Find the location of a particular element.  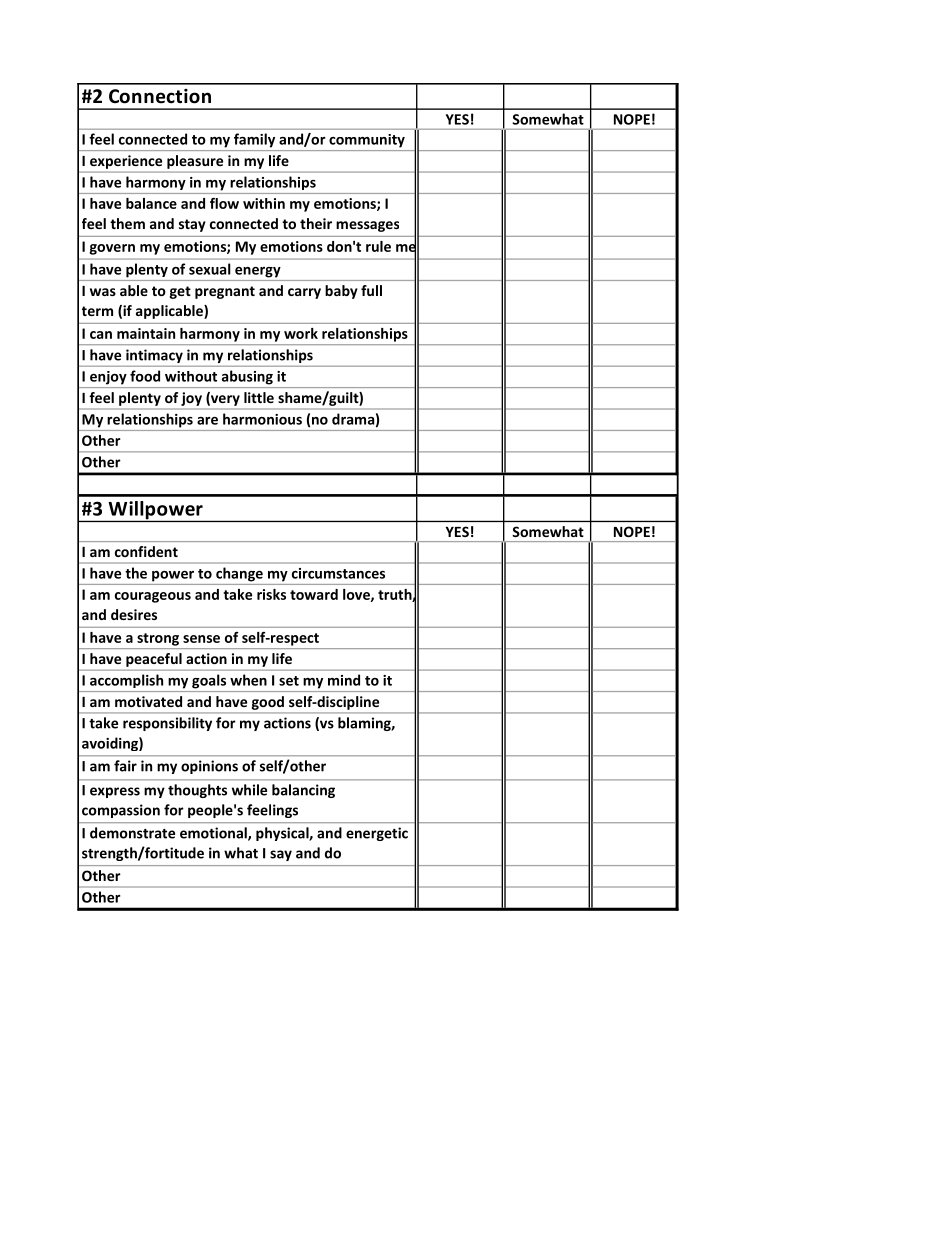

change is located at coordinates (239, 574).
